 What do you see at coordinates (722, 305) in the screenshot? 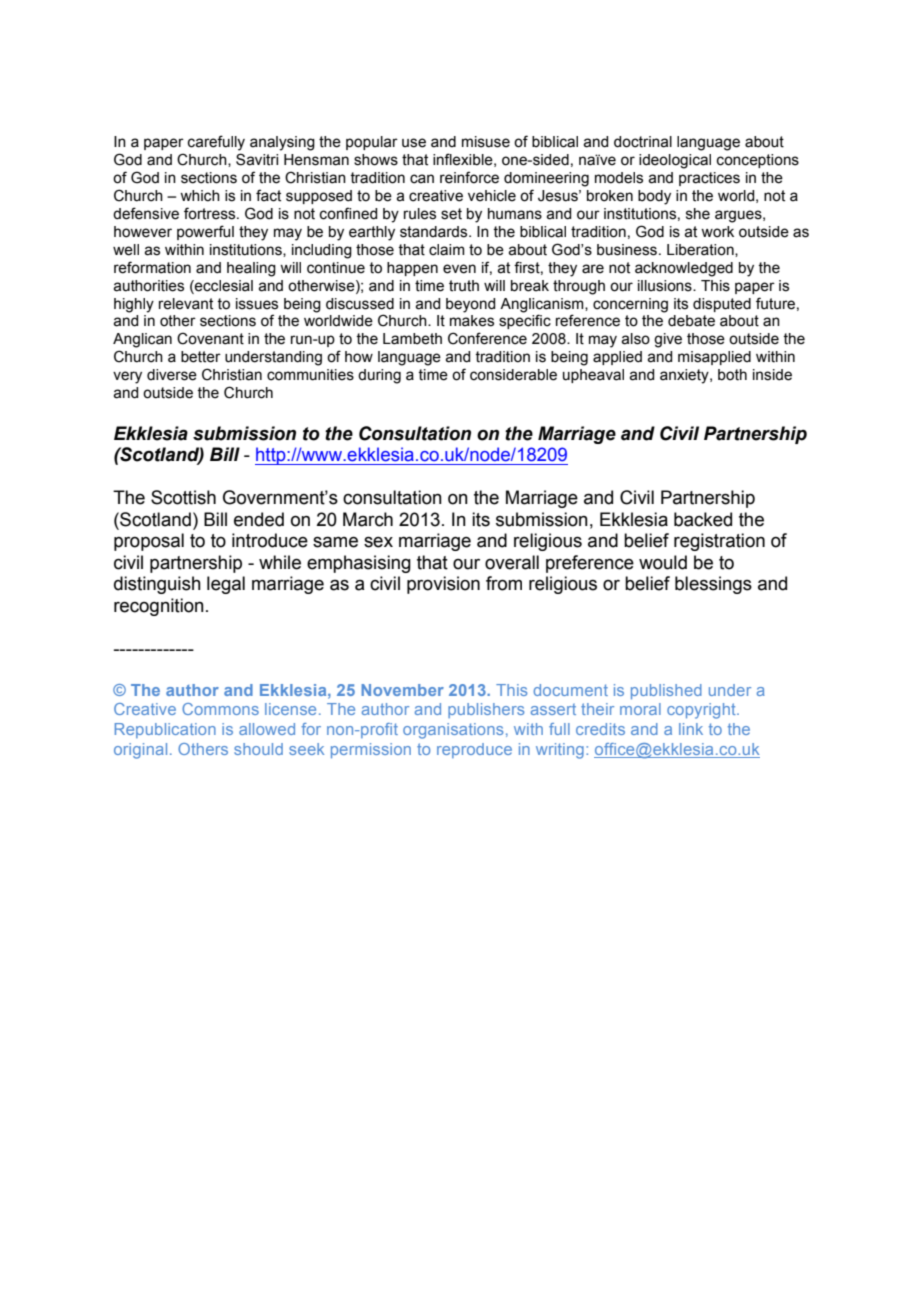
I see `disputed` at bounding box center [722, 305].
